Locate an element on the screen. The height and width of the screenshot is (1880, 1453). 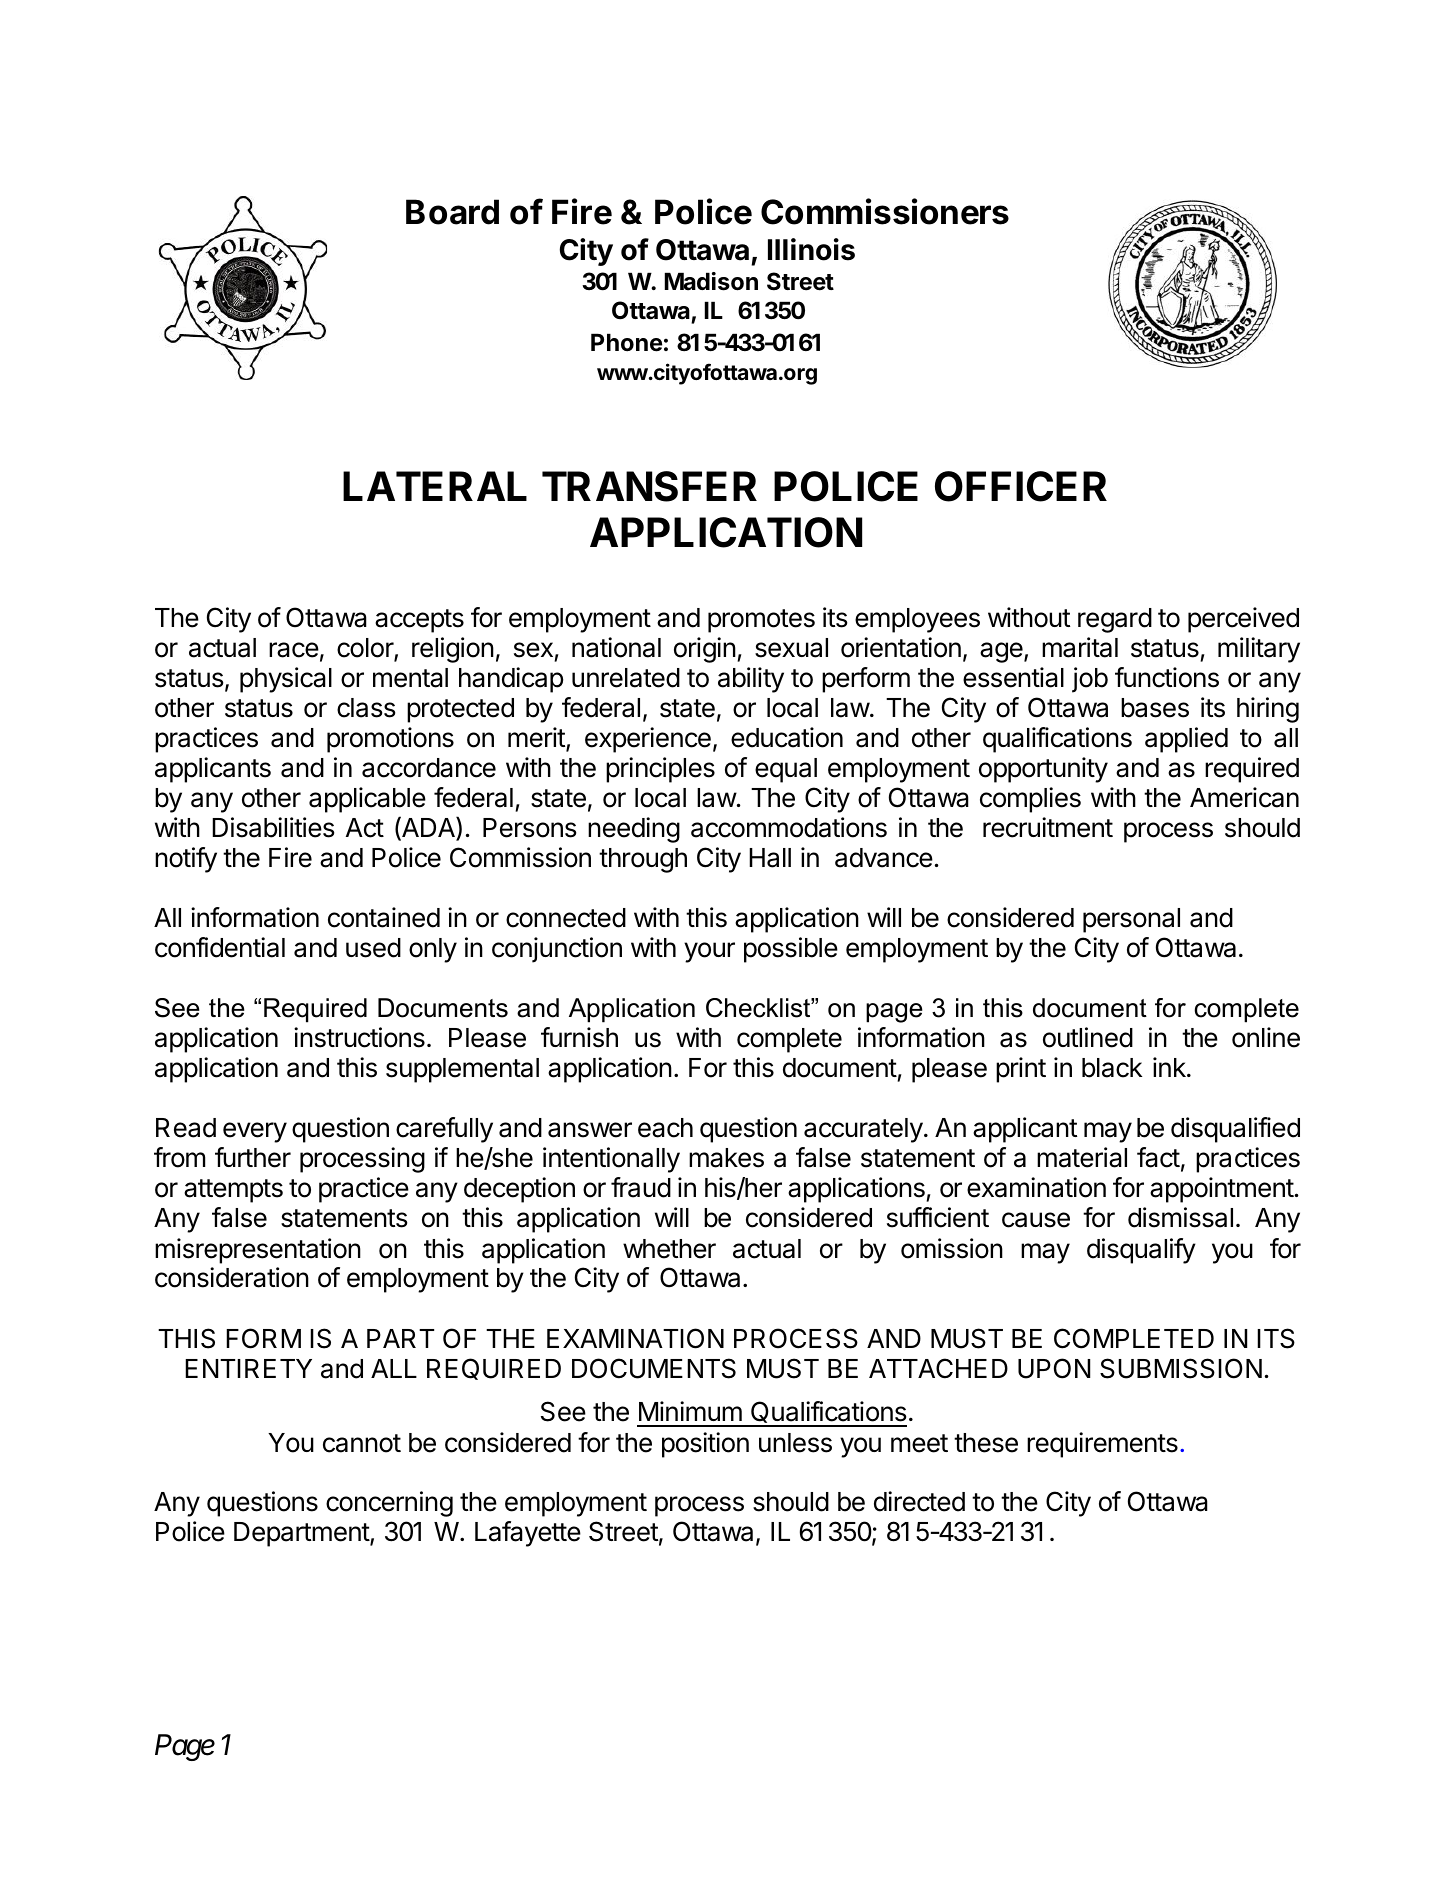
concerning is located at coordinates (389, 1504).
